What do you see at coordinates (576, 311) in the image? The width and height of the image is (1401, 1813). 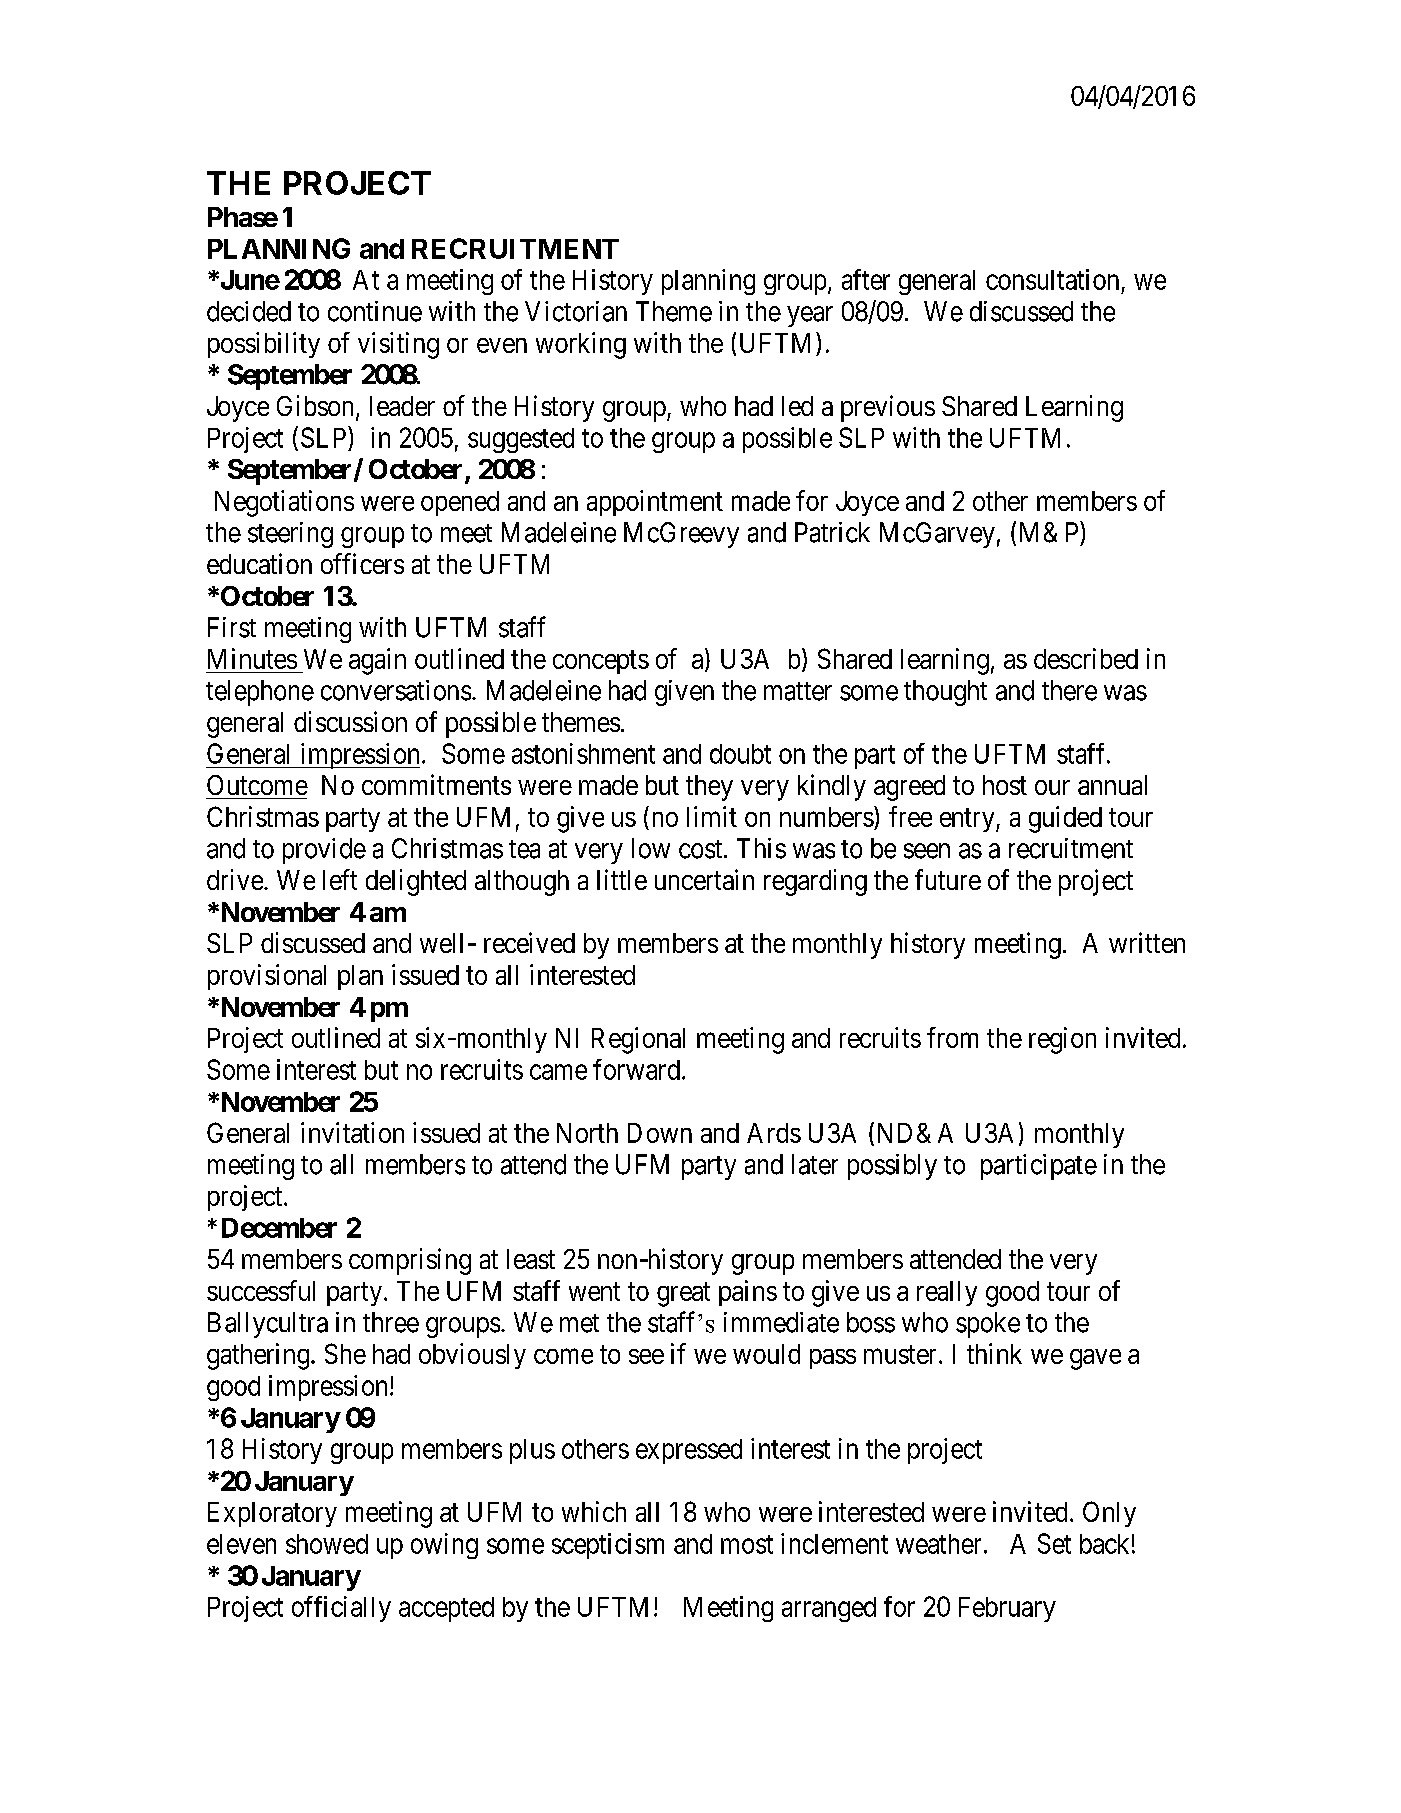 I see `Victorian` at bounding box center [576, 311].
